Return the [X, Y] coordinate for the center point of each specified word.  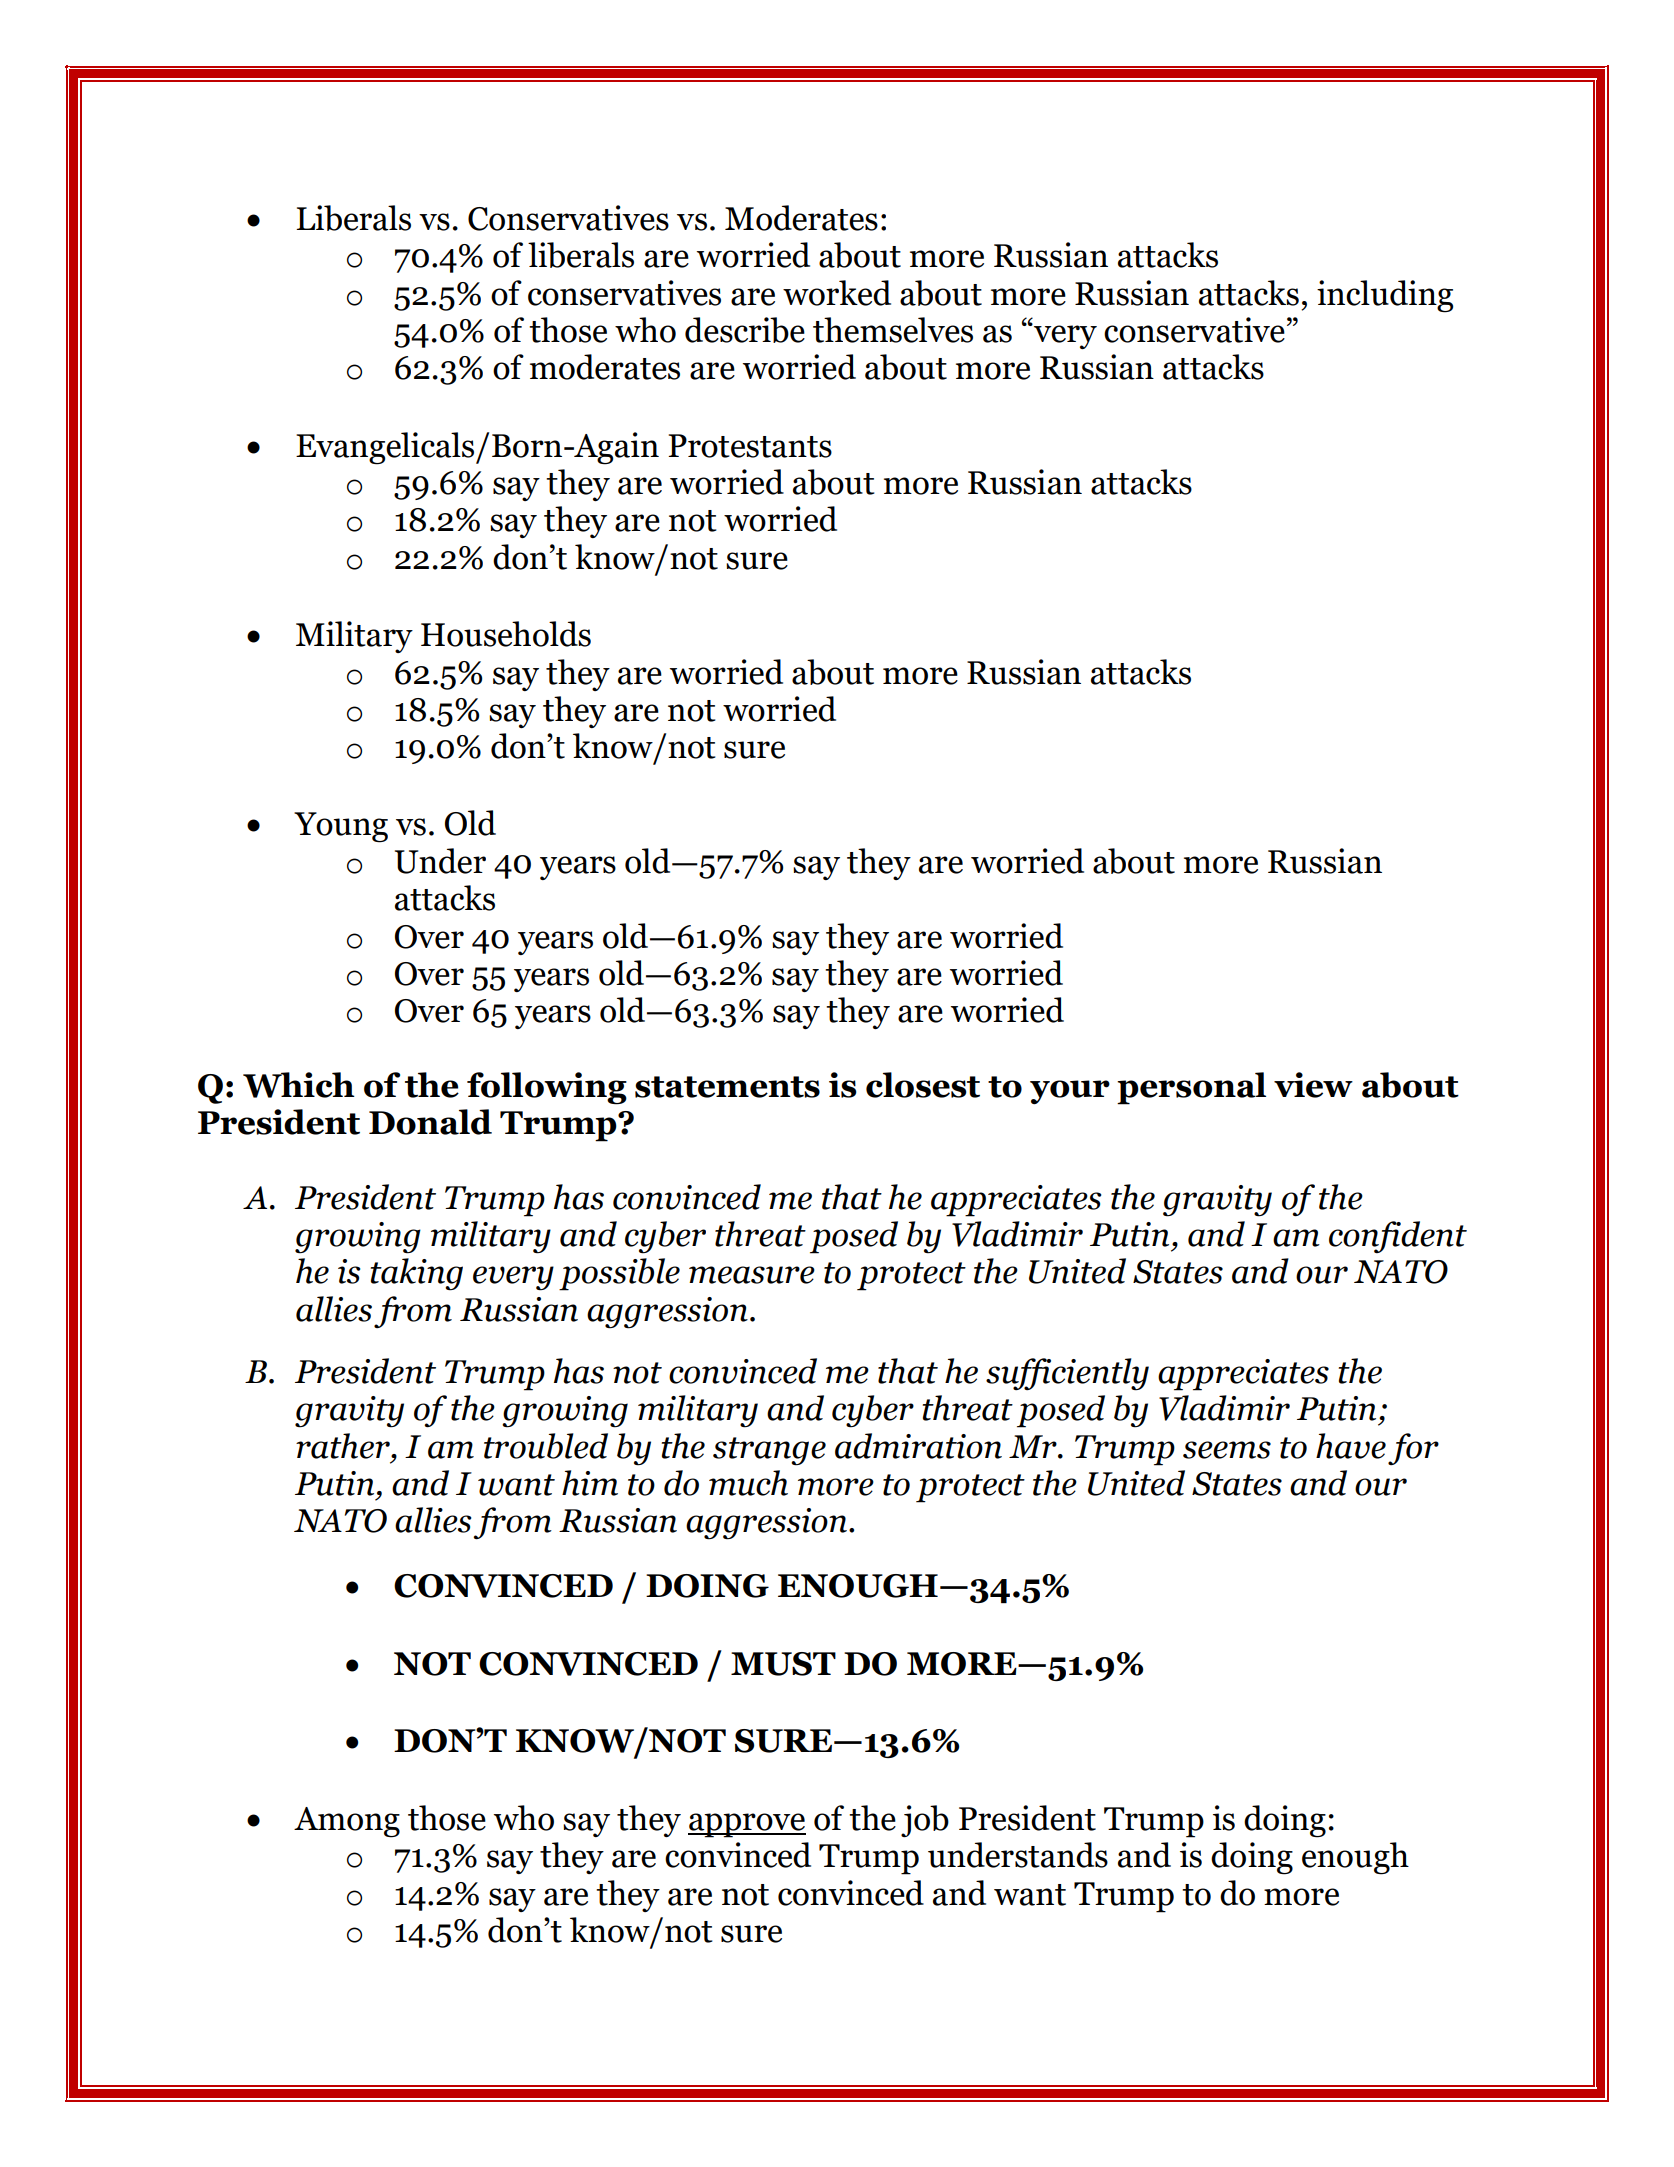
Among [347, 1822]
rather [344, 1446]
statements [727, 1087]
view [1313, 1085]
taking [417, 1274]
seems [1227, 1450]
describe [745, 330]
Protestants [750, 446]
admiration [918, 1446]
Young [341, 827]
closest [923, 1085]
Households [506, 634]
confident [1398, 1237]
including [1385, 296]
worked [837, 293]
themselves [893, 330]
